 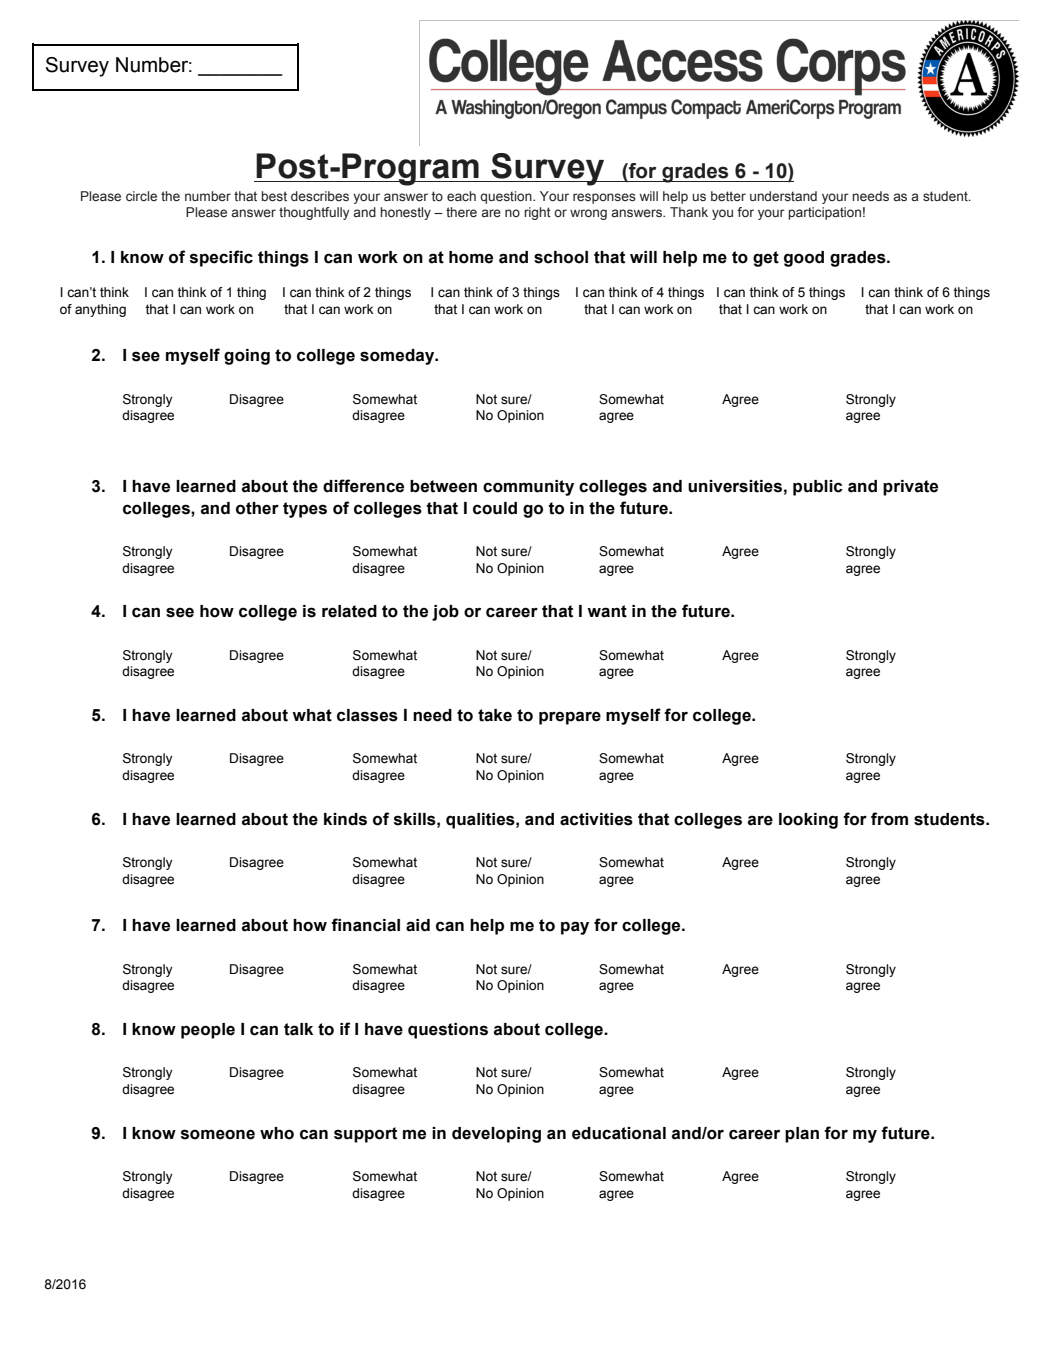 What do you see at coordinates (808, 821) in the image?
I see `looking` at bounding box center [808, 821].
